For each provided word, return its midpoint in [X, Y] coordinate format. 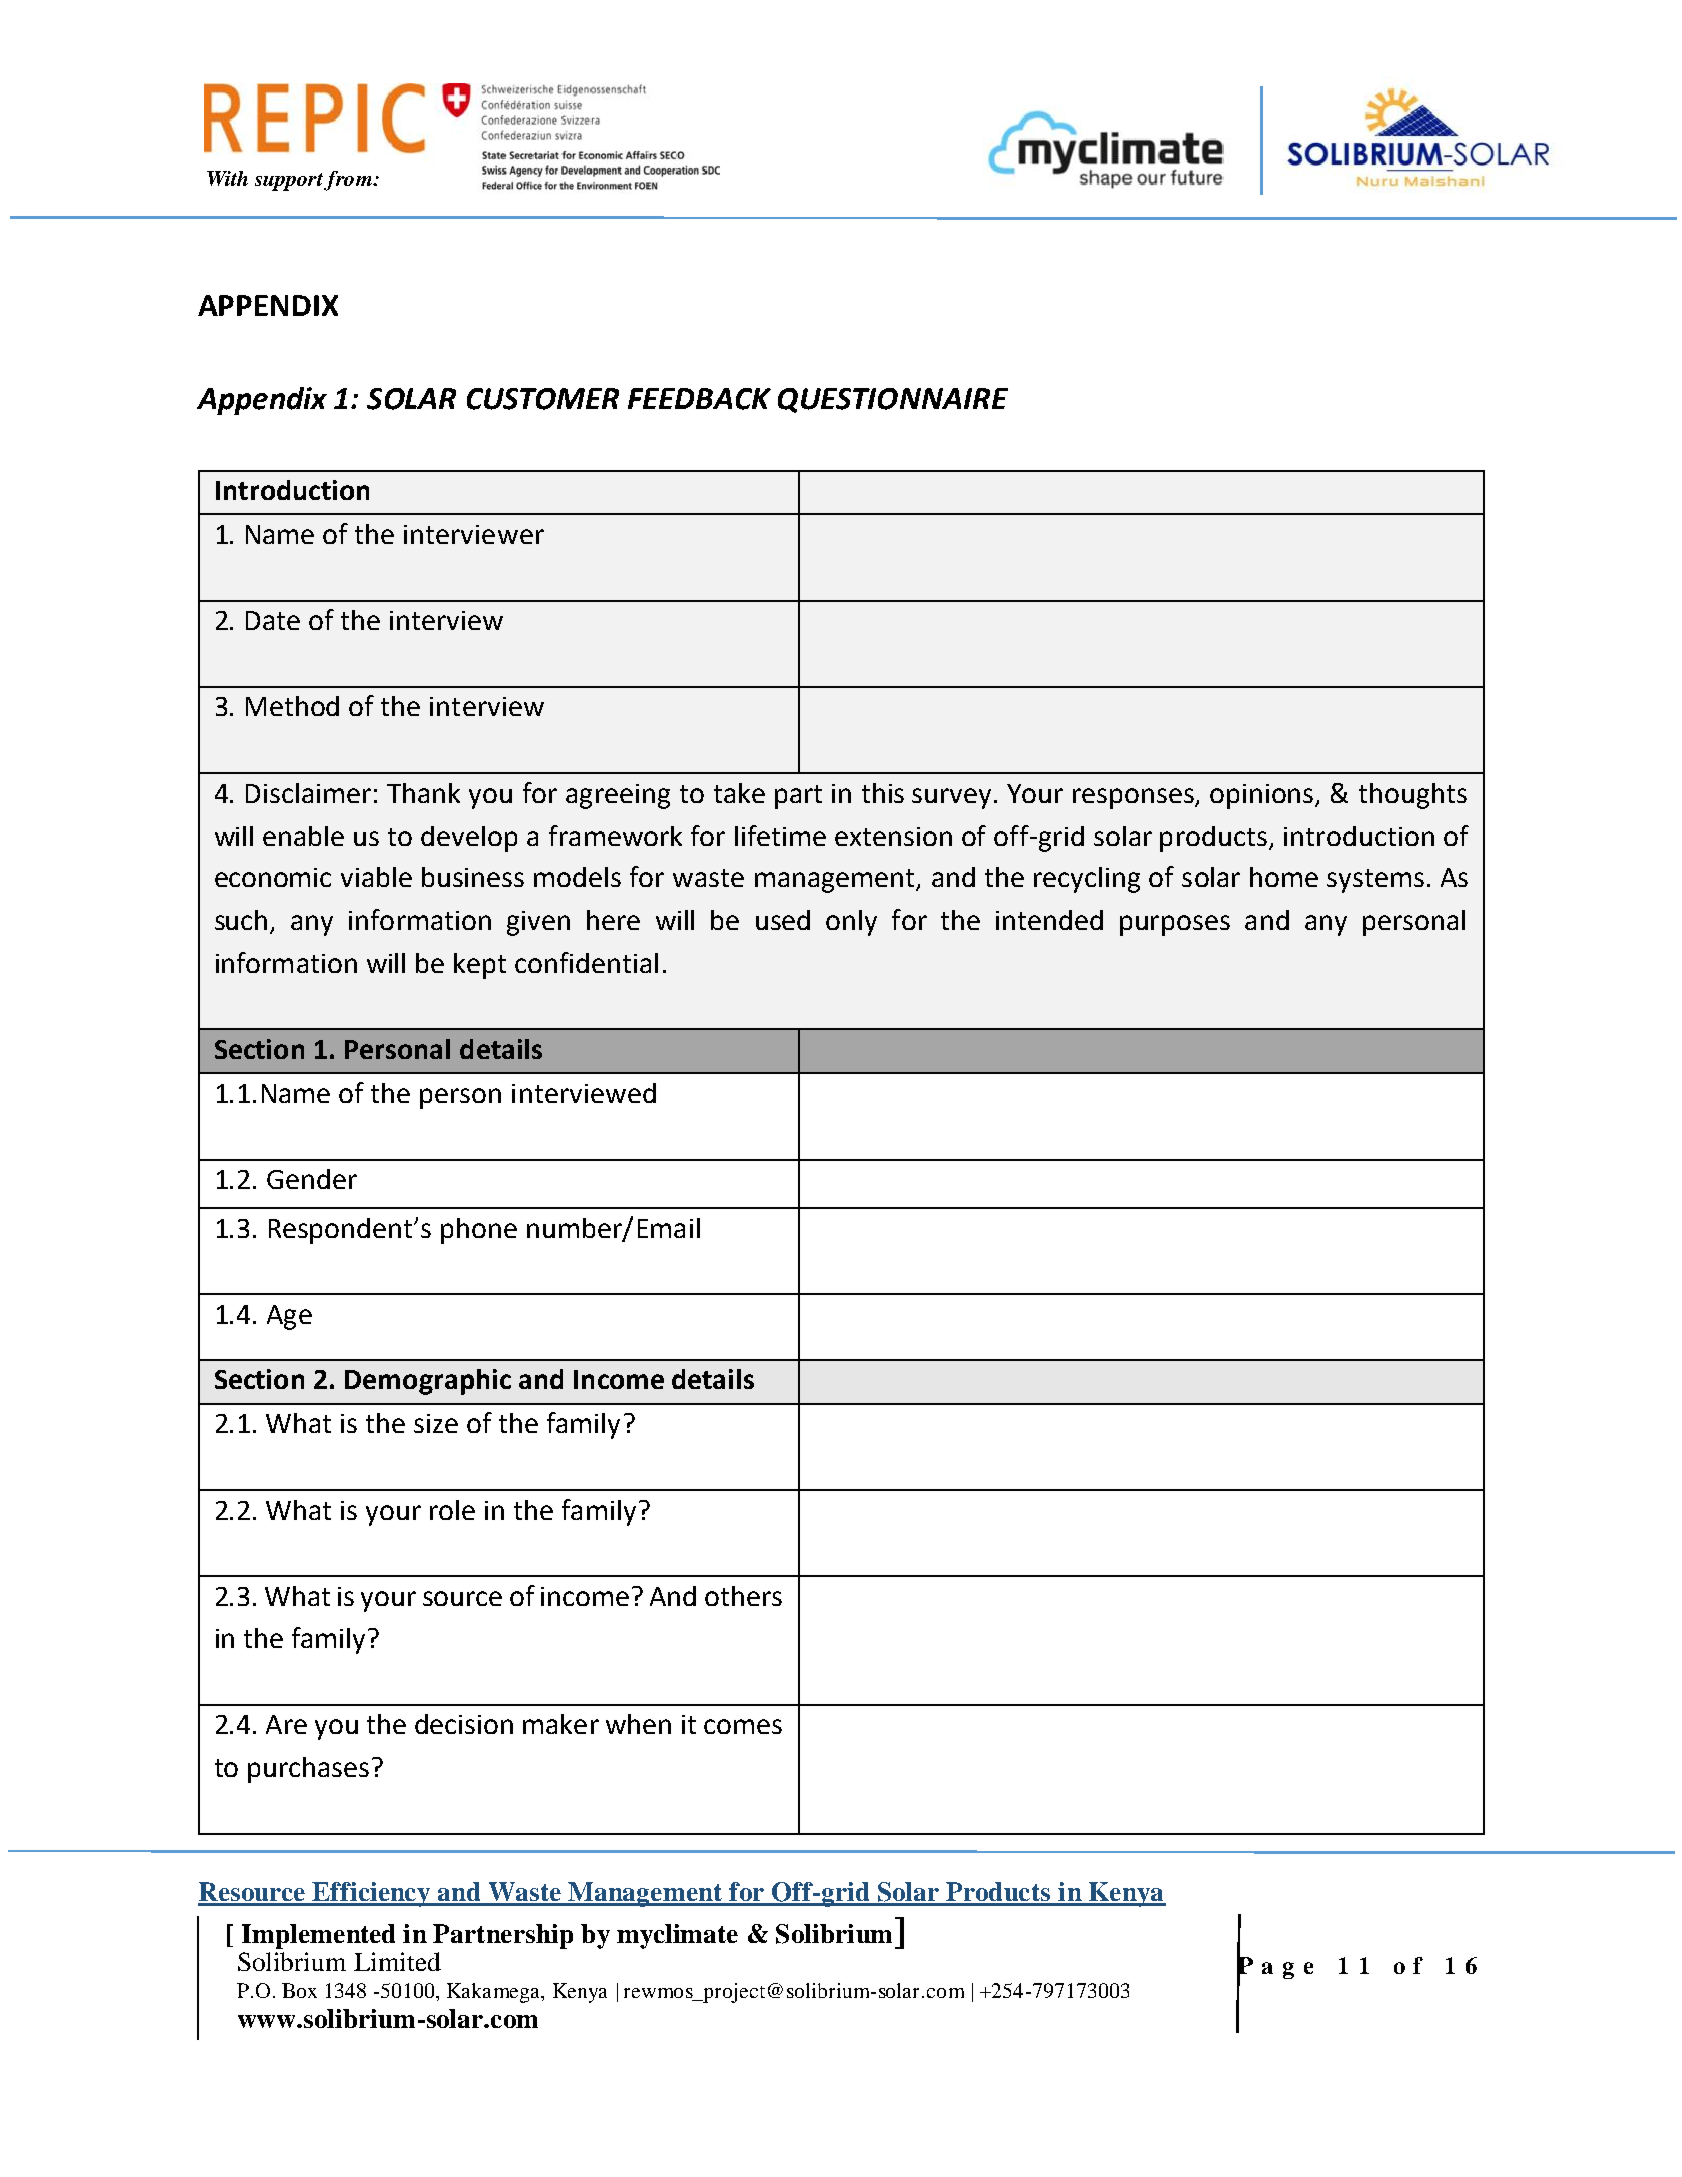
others [743, 1596]
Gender [312, 1179]
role [452, 1510]
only [851, 923]
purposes [1175, 925]
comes [743, 1726]
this [883, 793]
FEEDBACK [699, 399]
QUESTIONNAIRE [893, 400]
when [638, 1724]
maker [561, 1724]
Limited [397, 1961]
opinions [1263, 796]
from [349, 181]
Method [292, 706]
